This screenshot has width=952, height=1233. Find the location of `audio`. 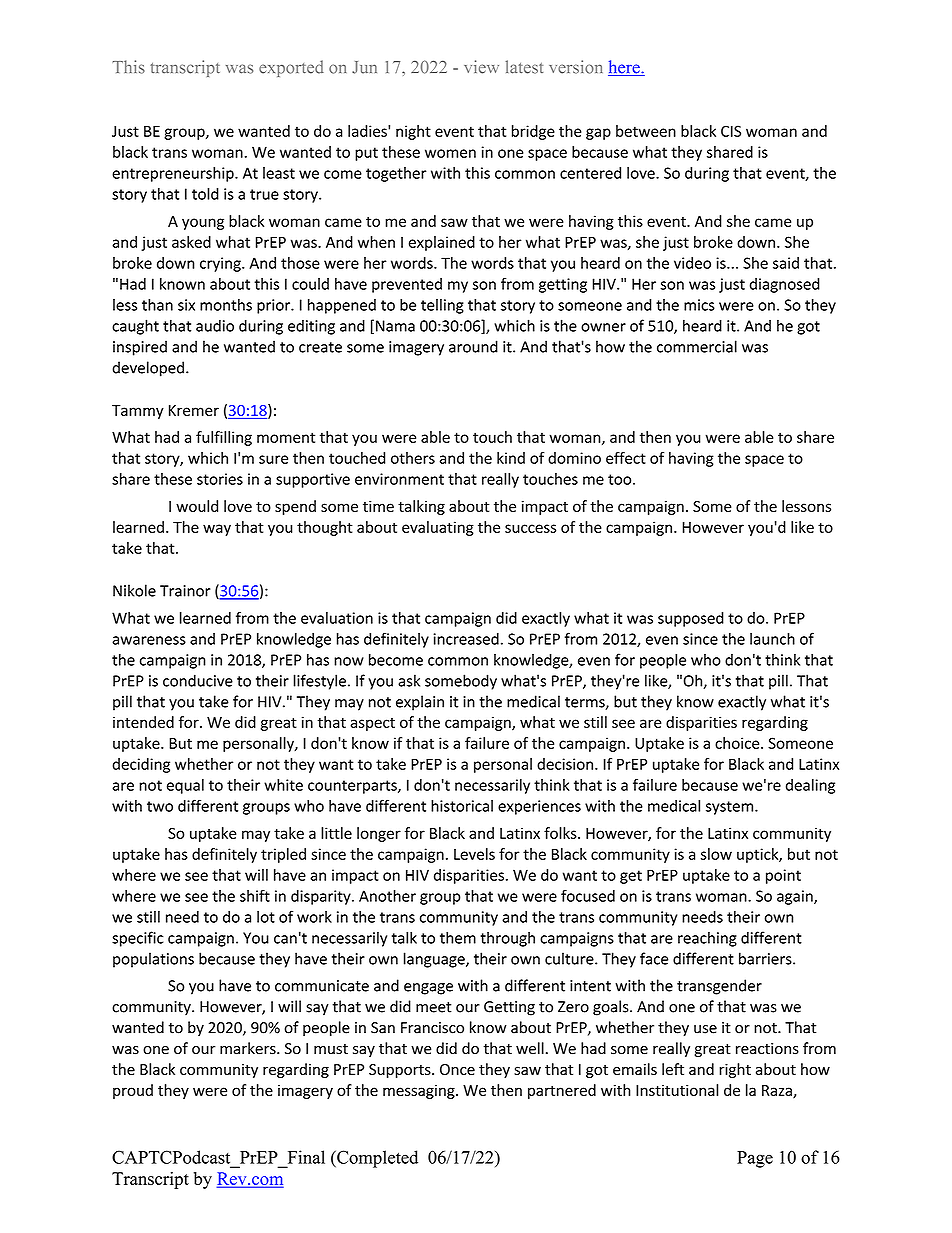

audio is located at coordinates (215, 325).
